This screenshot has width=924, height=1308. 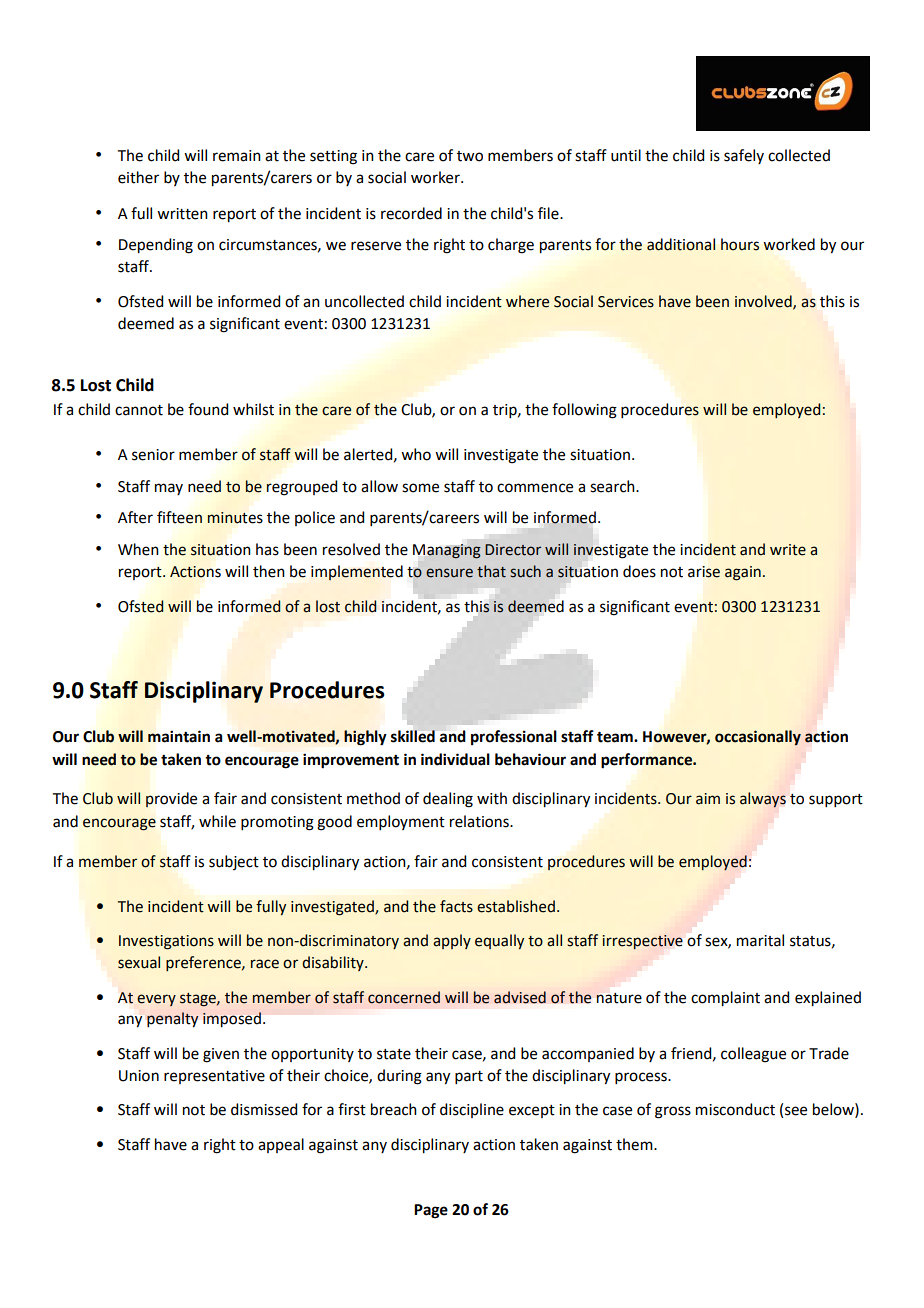 I want to click on misconduct, so click(x=735, y=1109).
